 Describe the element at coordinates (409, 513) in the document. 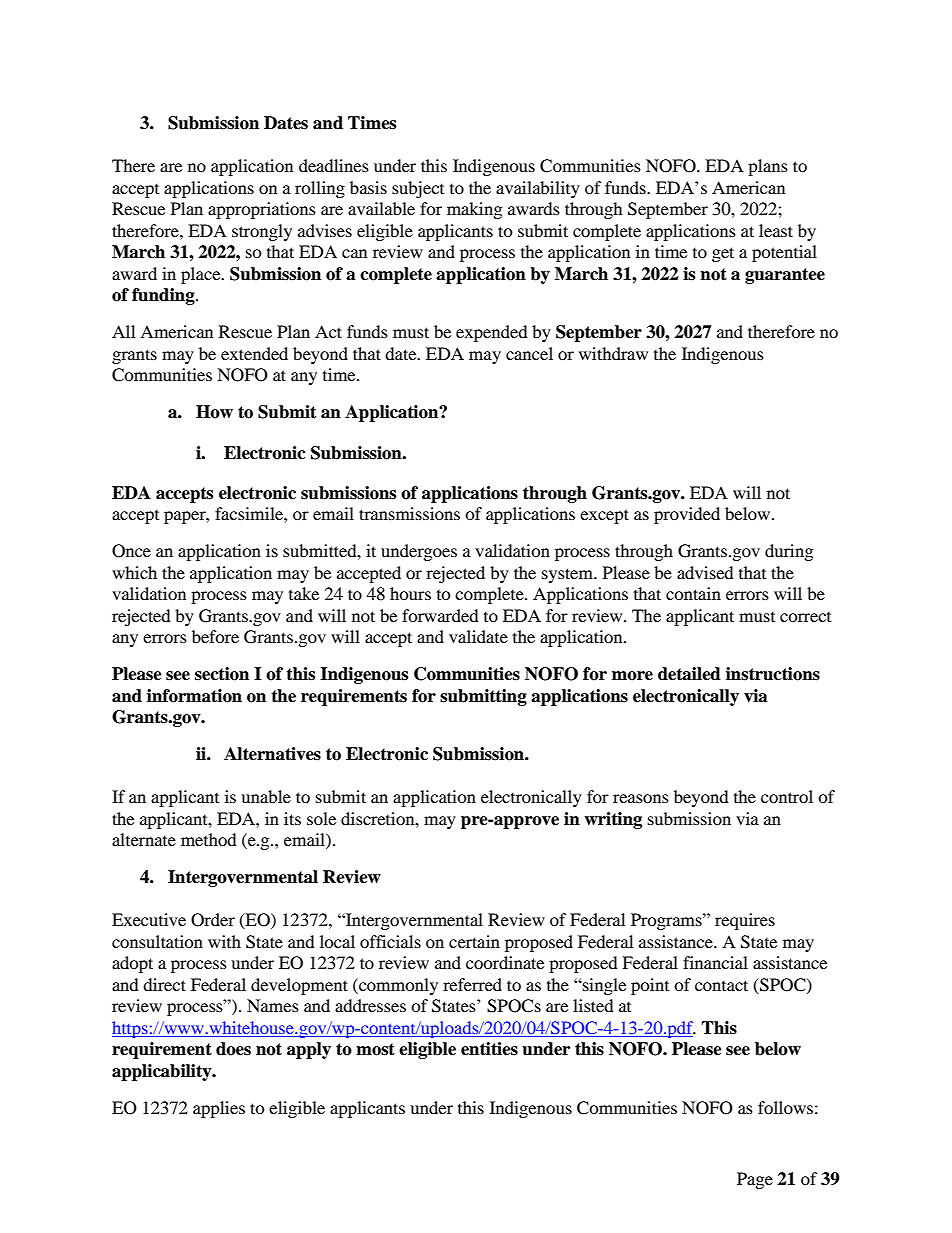

I see `transmissions` at that location.
